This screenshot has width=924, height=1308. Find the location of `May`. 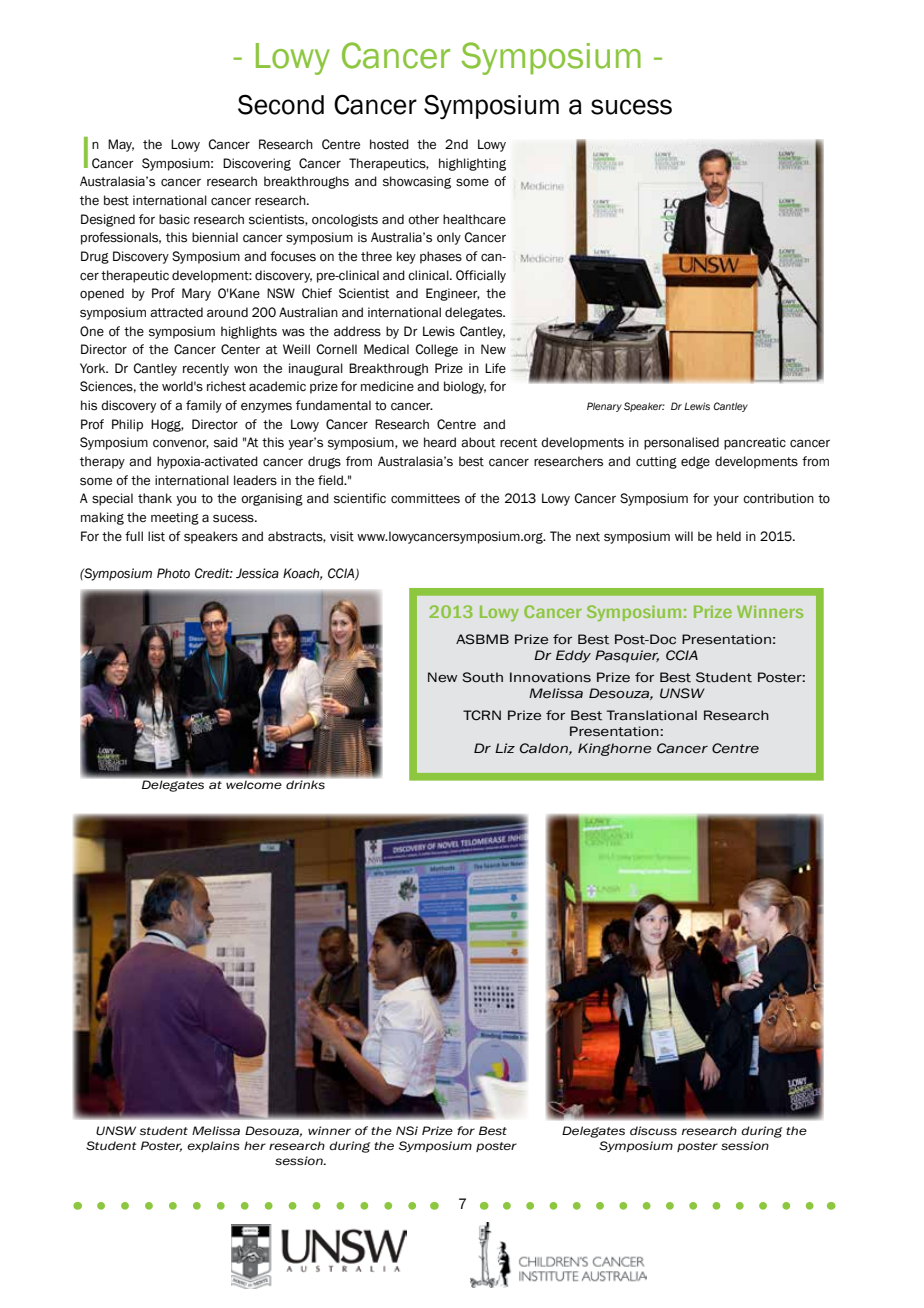

May is located at coordinates (121, 145).
